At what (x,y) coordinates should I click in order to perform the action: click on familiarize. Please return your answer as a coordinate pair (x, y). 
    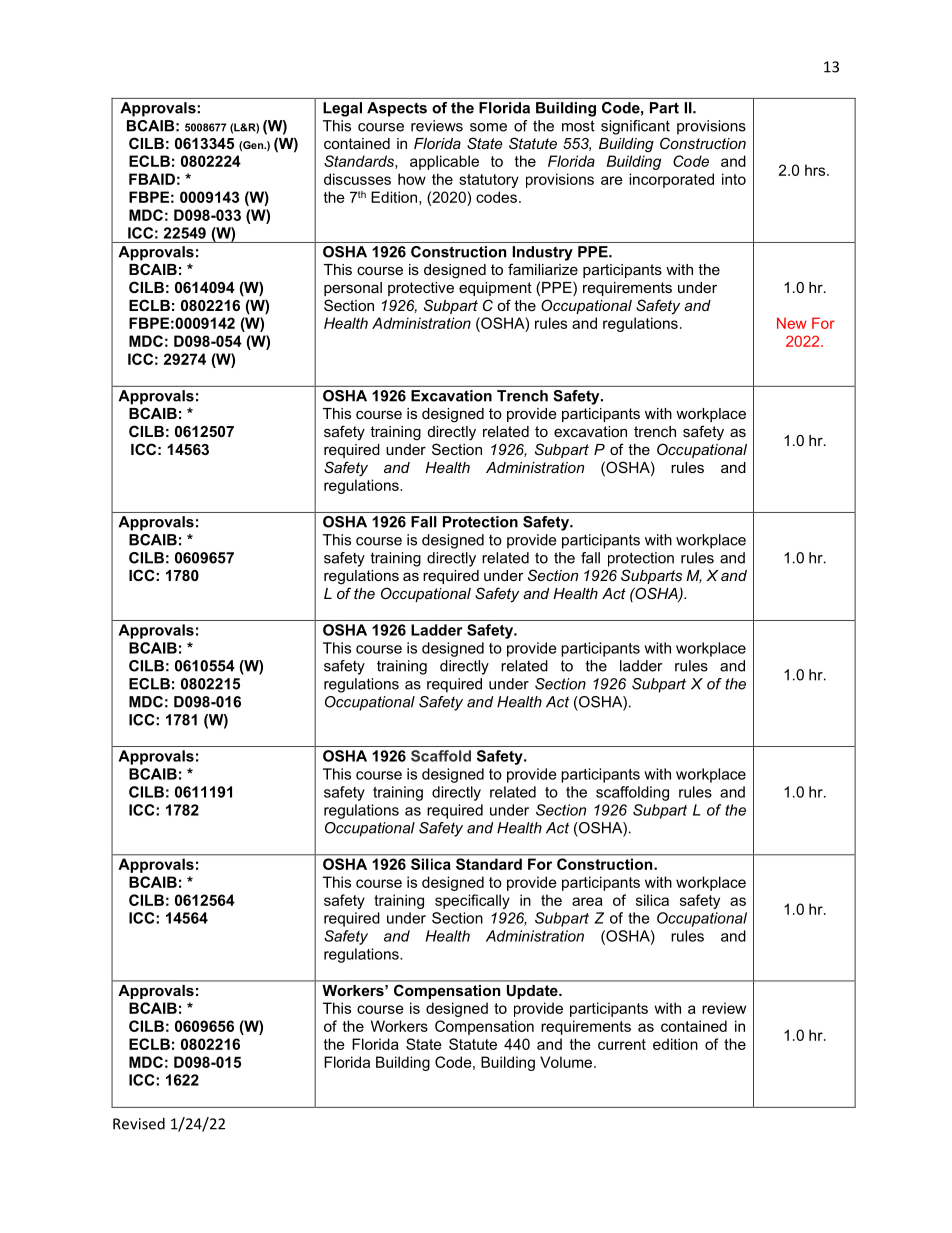
    Looking at the image, I should click on (543, 269).
